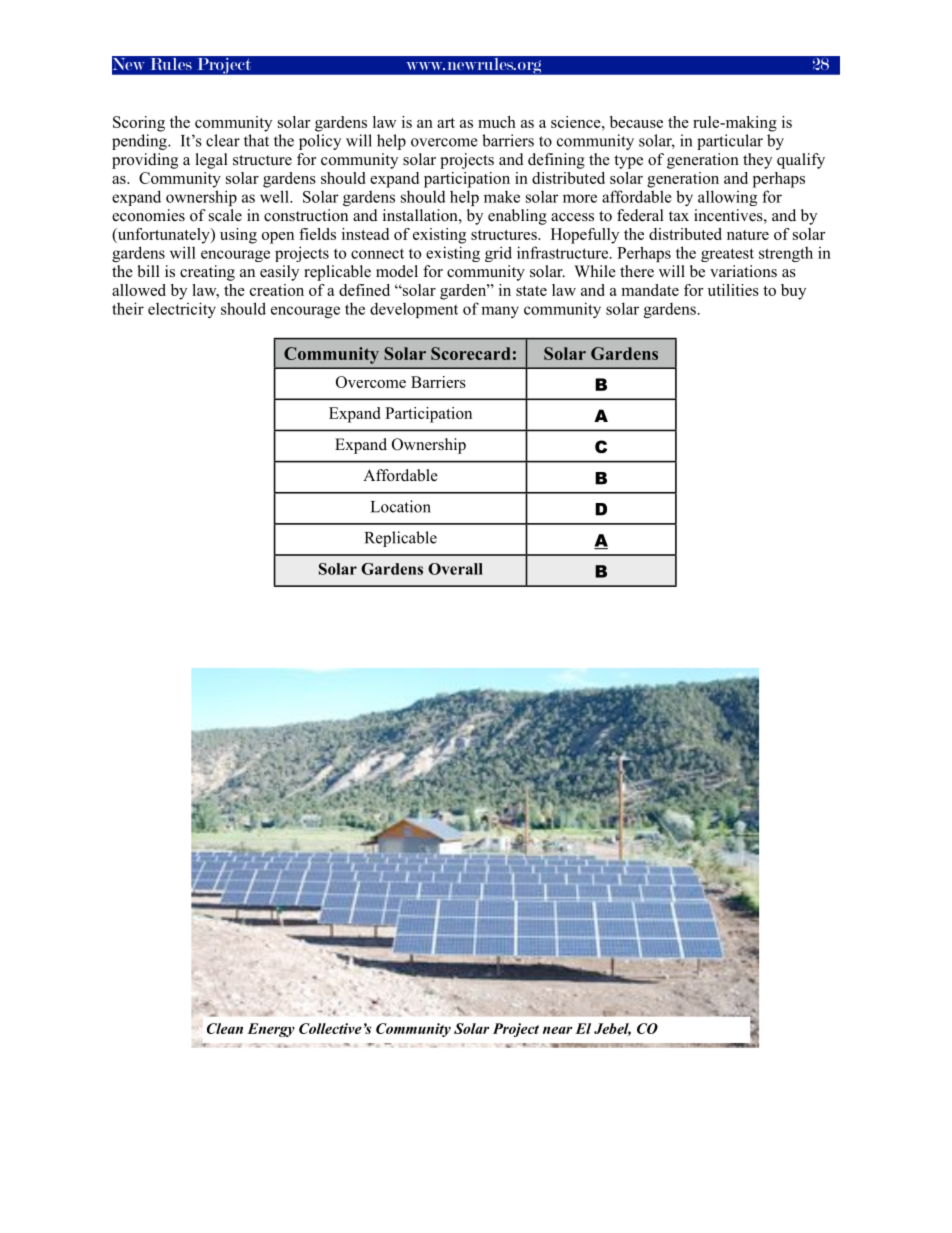 Image resolution: width=952 pixels, height=1233 pixels. I want to click on electricity, so click(182, 310).
